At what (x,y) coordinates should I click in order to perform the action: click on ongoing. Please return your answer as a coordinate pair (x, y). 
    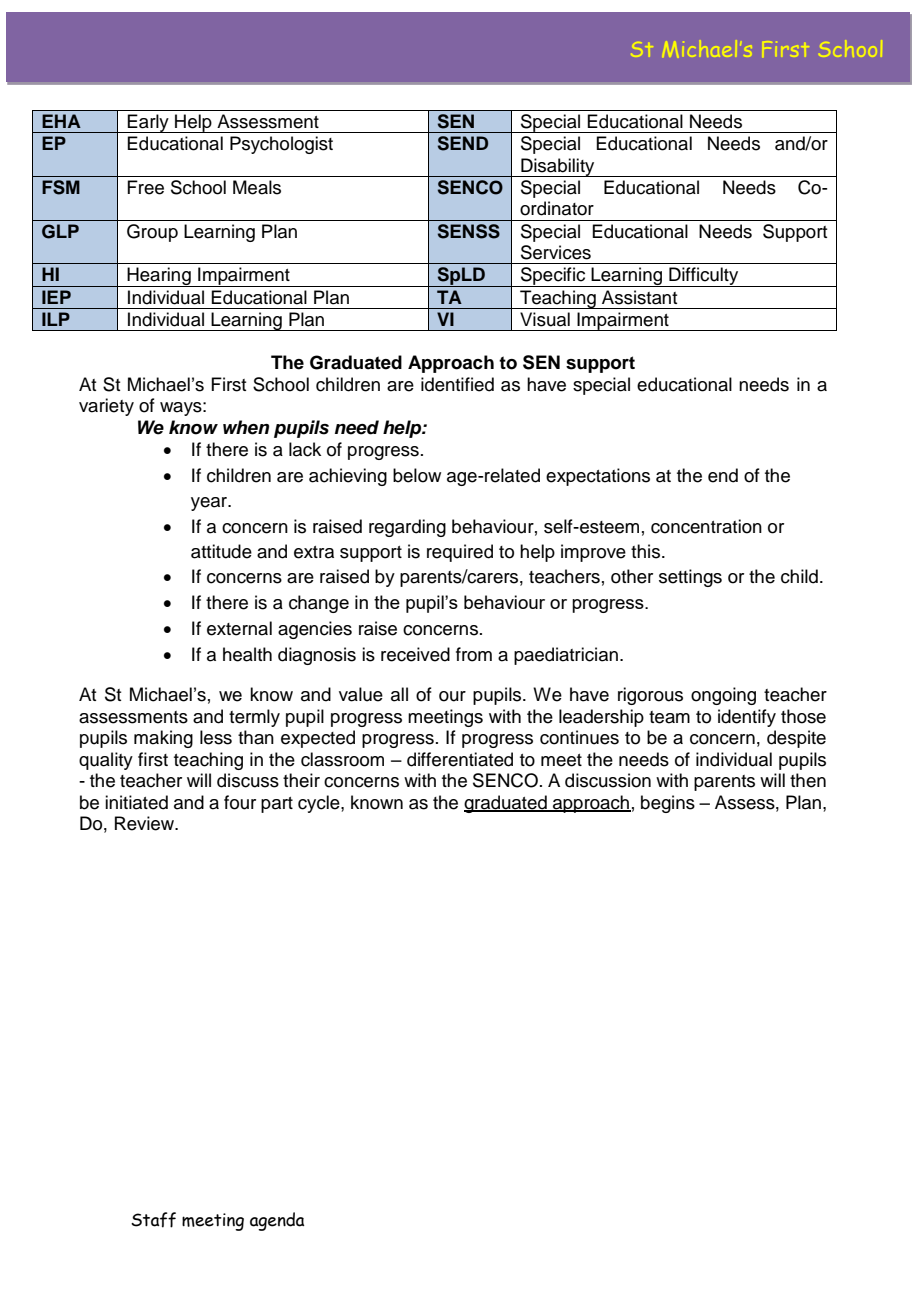
    Looking at the image, I should click on (723, 696).
